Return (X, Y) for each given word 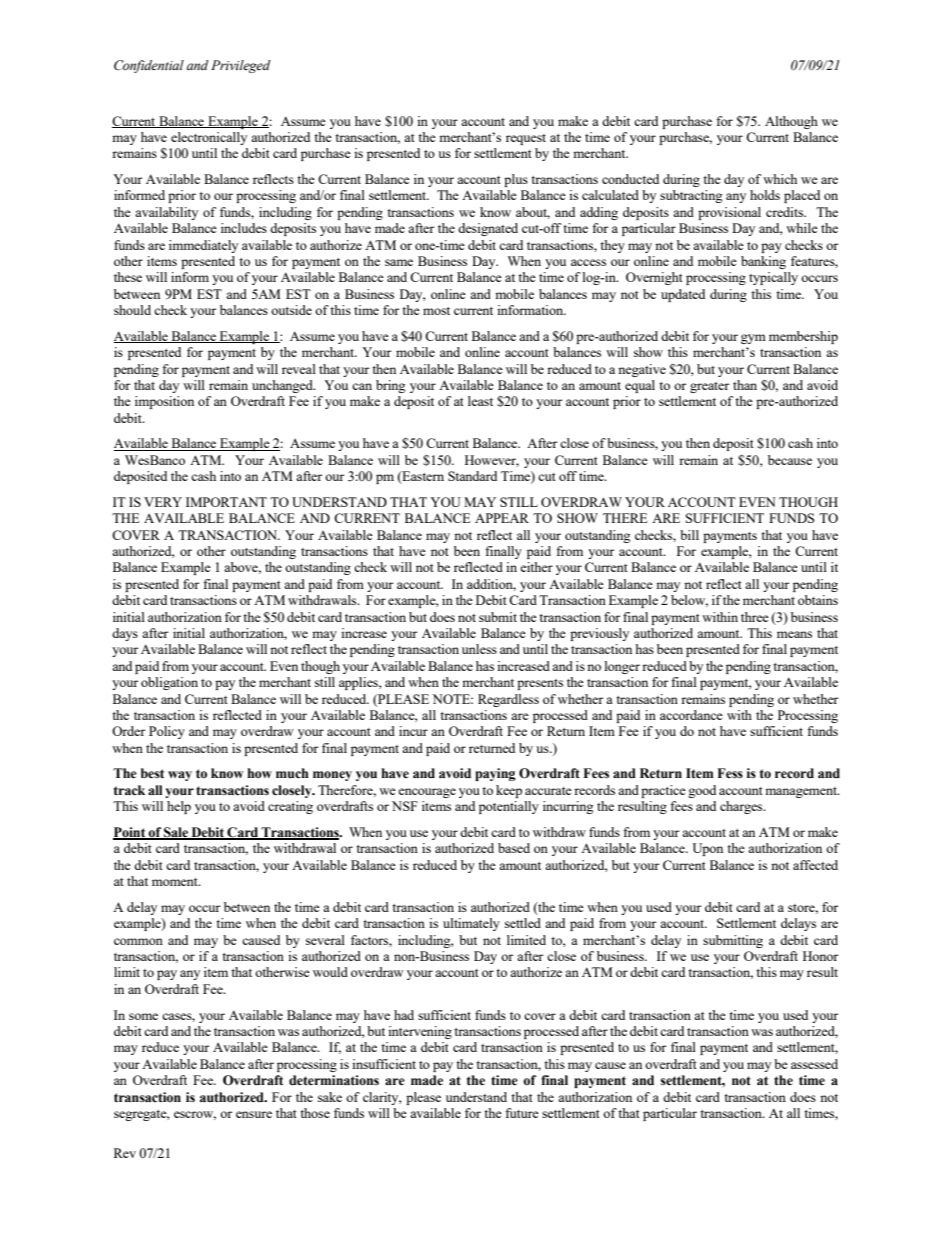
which (780, 179)
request (526, 139)
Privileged (241, 66)
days (125, 634)
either (536, 567)
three (755, 617)
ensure (254, 1114)
